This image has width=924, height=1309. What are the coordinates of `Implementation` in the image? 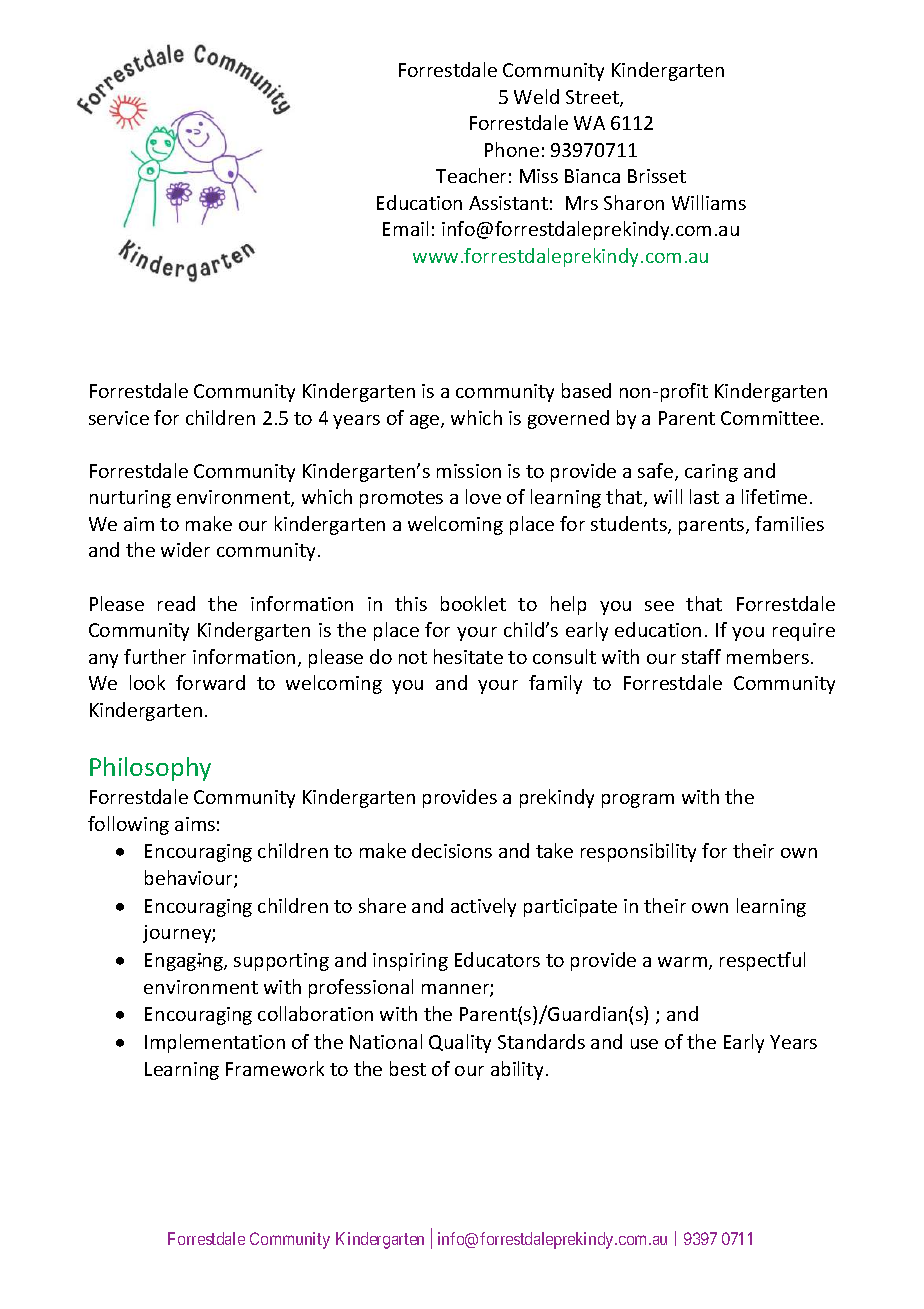 It's located at (215, 1043).
